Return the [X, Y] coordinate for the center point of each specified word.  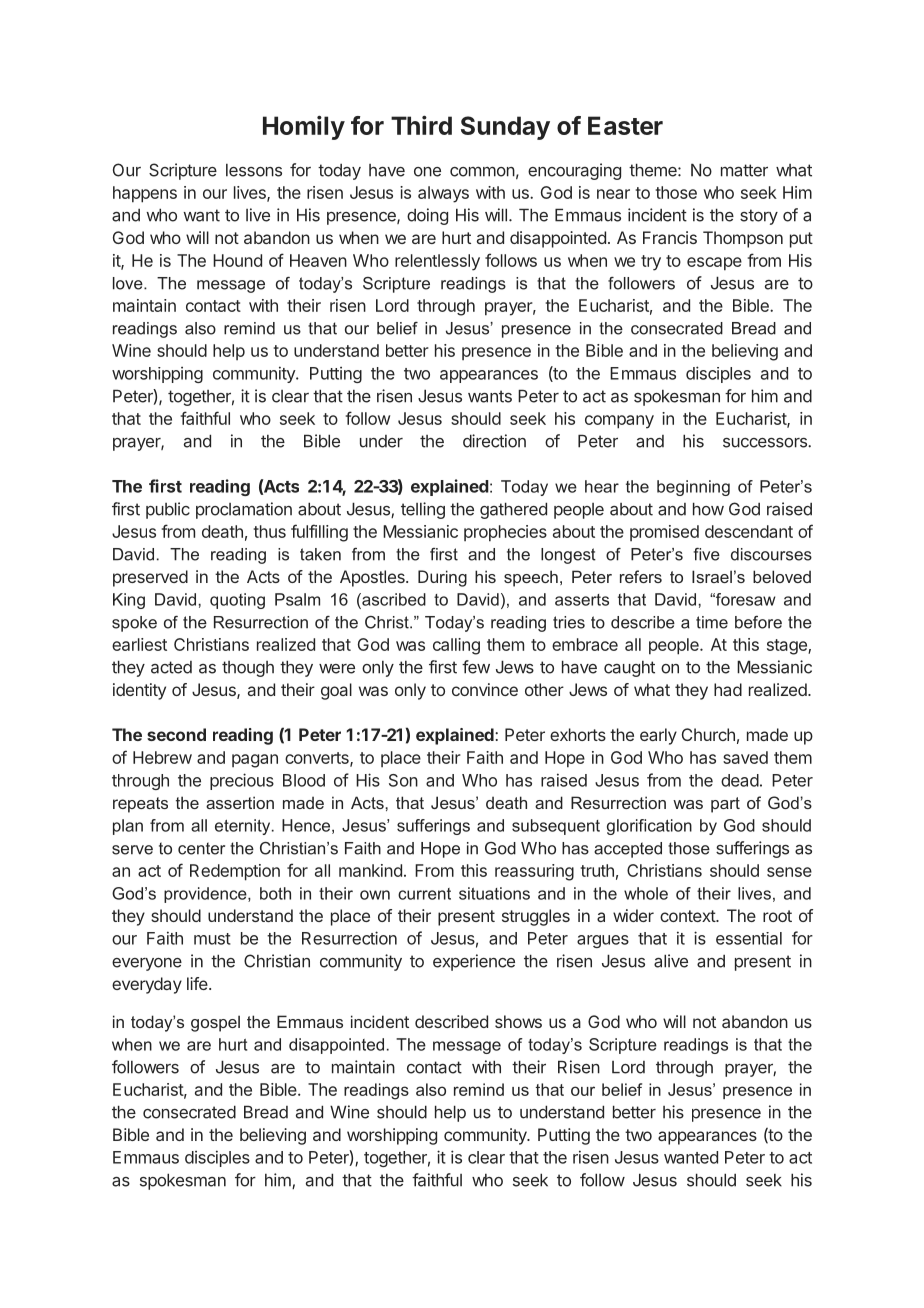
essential [749, 938]
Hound [237, 260]
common [482, 171]
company [619, 422]
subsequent [556, 827]
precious [242, 781]
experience [474, 962]
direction [494, 441]
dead [740, 780]
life [197, 983]
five [706, 554]
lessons [254, 170]
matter [744, 170]
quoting [237, 601]
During [442, 578]
